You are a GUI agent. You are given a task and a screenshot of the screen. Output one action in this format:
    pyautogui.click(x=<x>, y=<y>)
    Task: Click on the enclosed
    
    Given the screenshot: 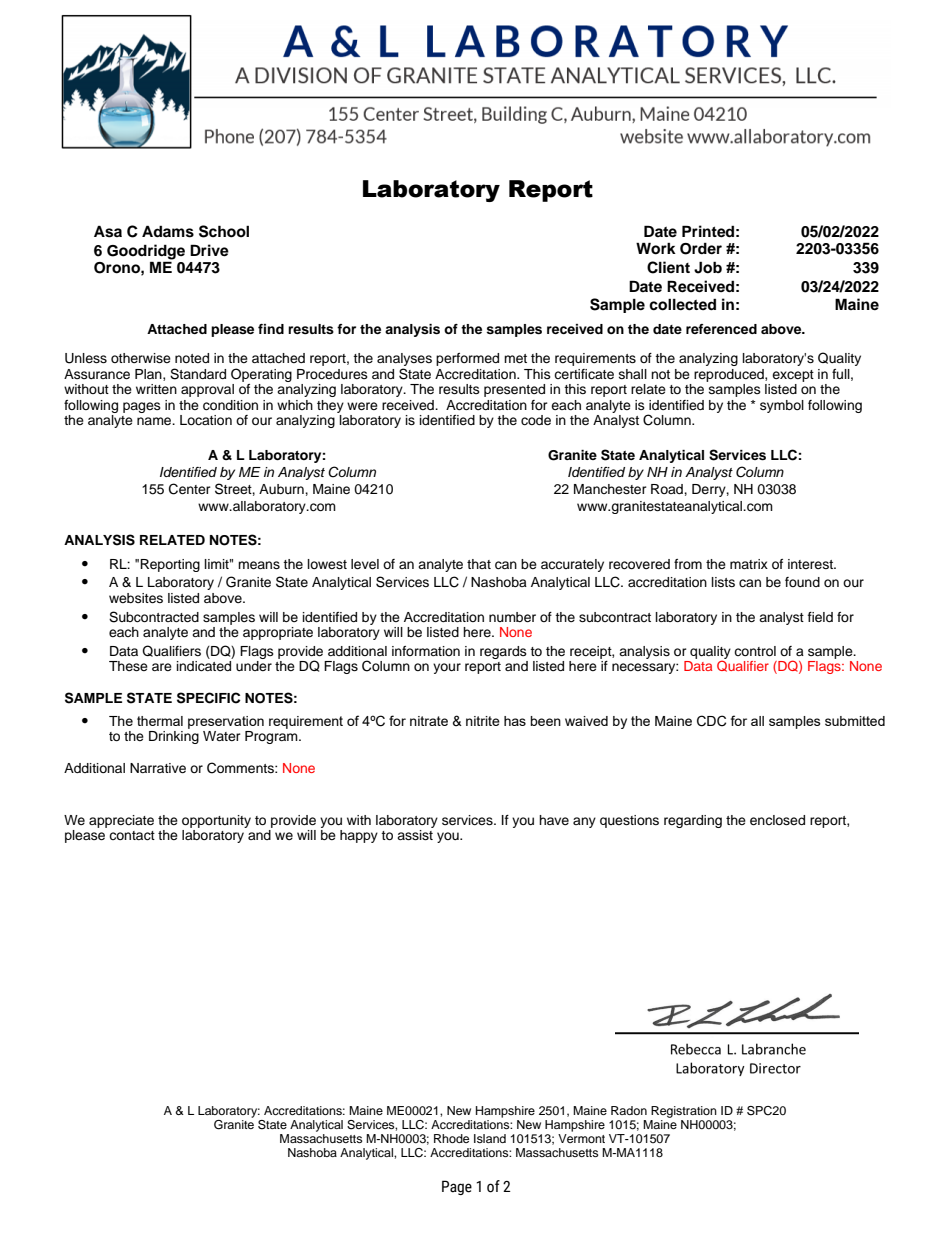 What is the action you would take?
    pyautogui.click(x=777, y=820)
